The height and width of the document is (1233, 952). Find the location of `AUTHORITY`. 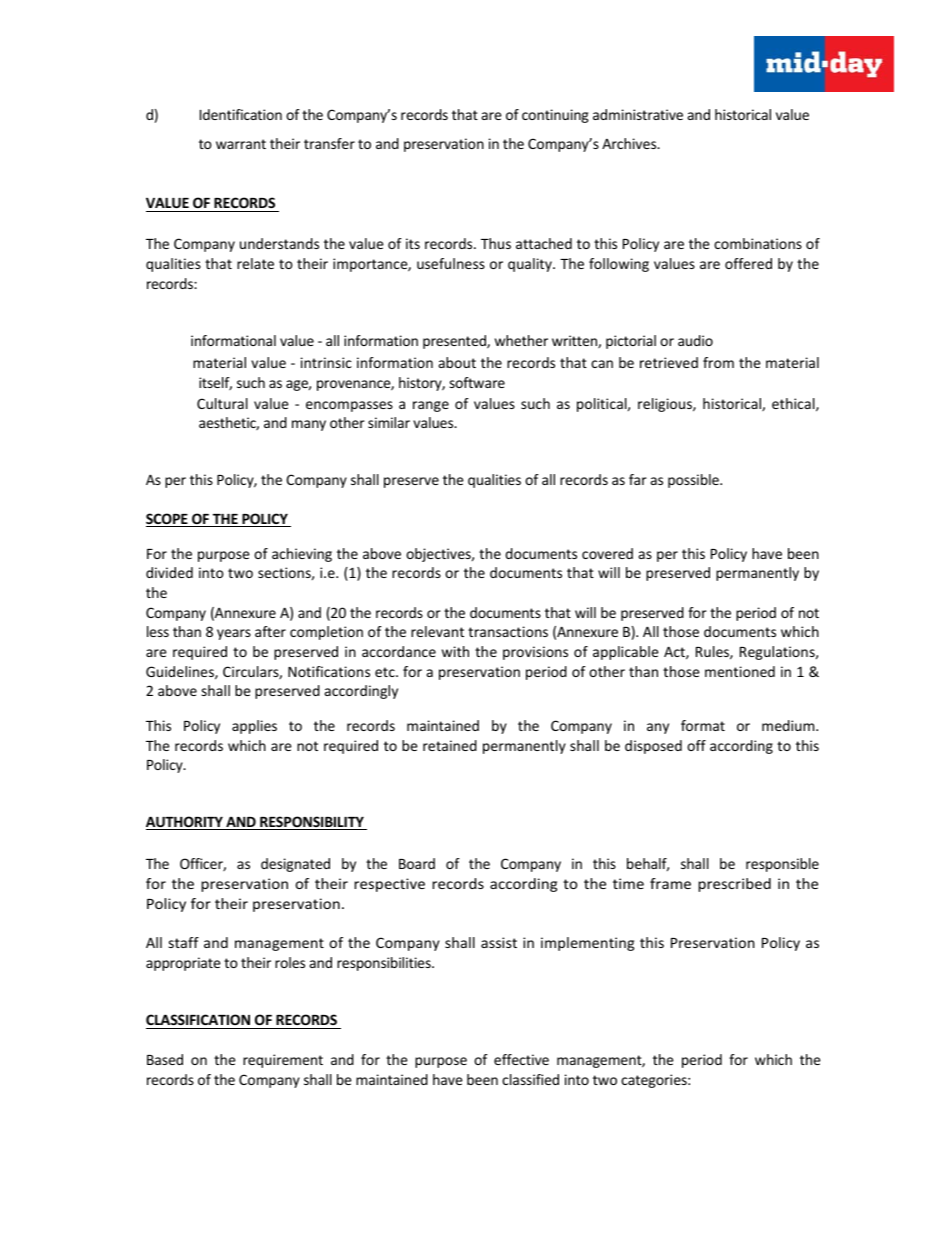

AUTHORITY is located at coordinates (185, 823).
